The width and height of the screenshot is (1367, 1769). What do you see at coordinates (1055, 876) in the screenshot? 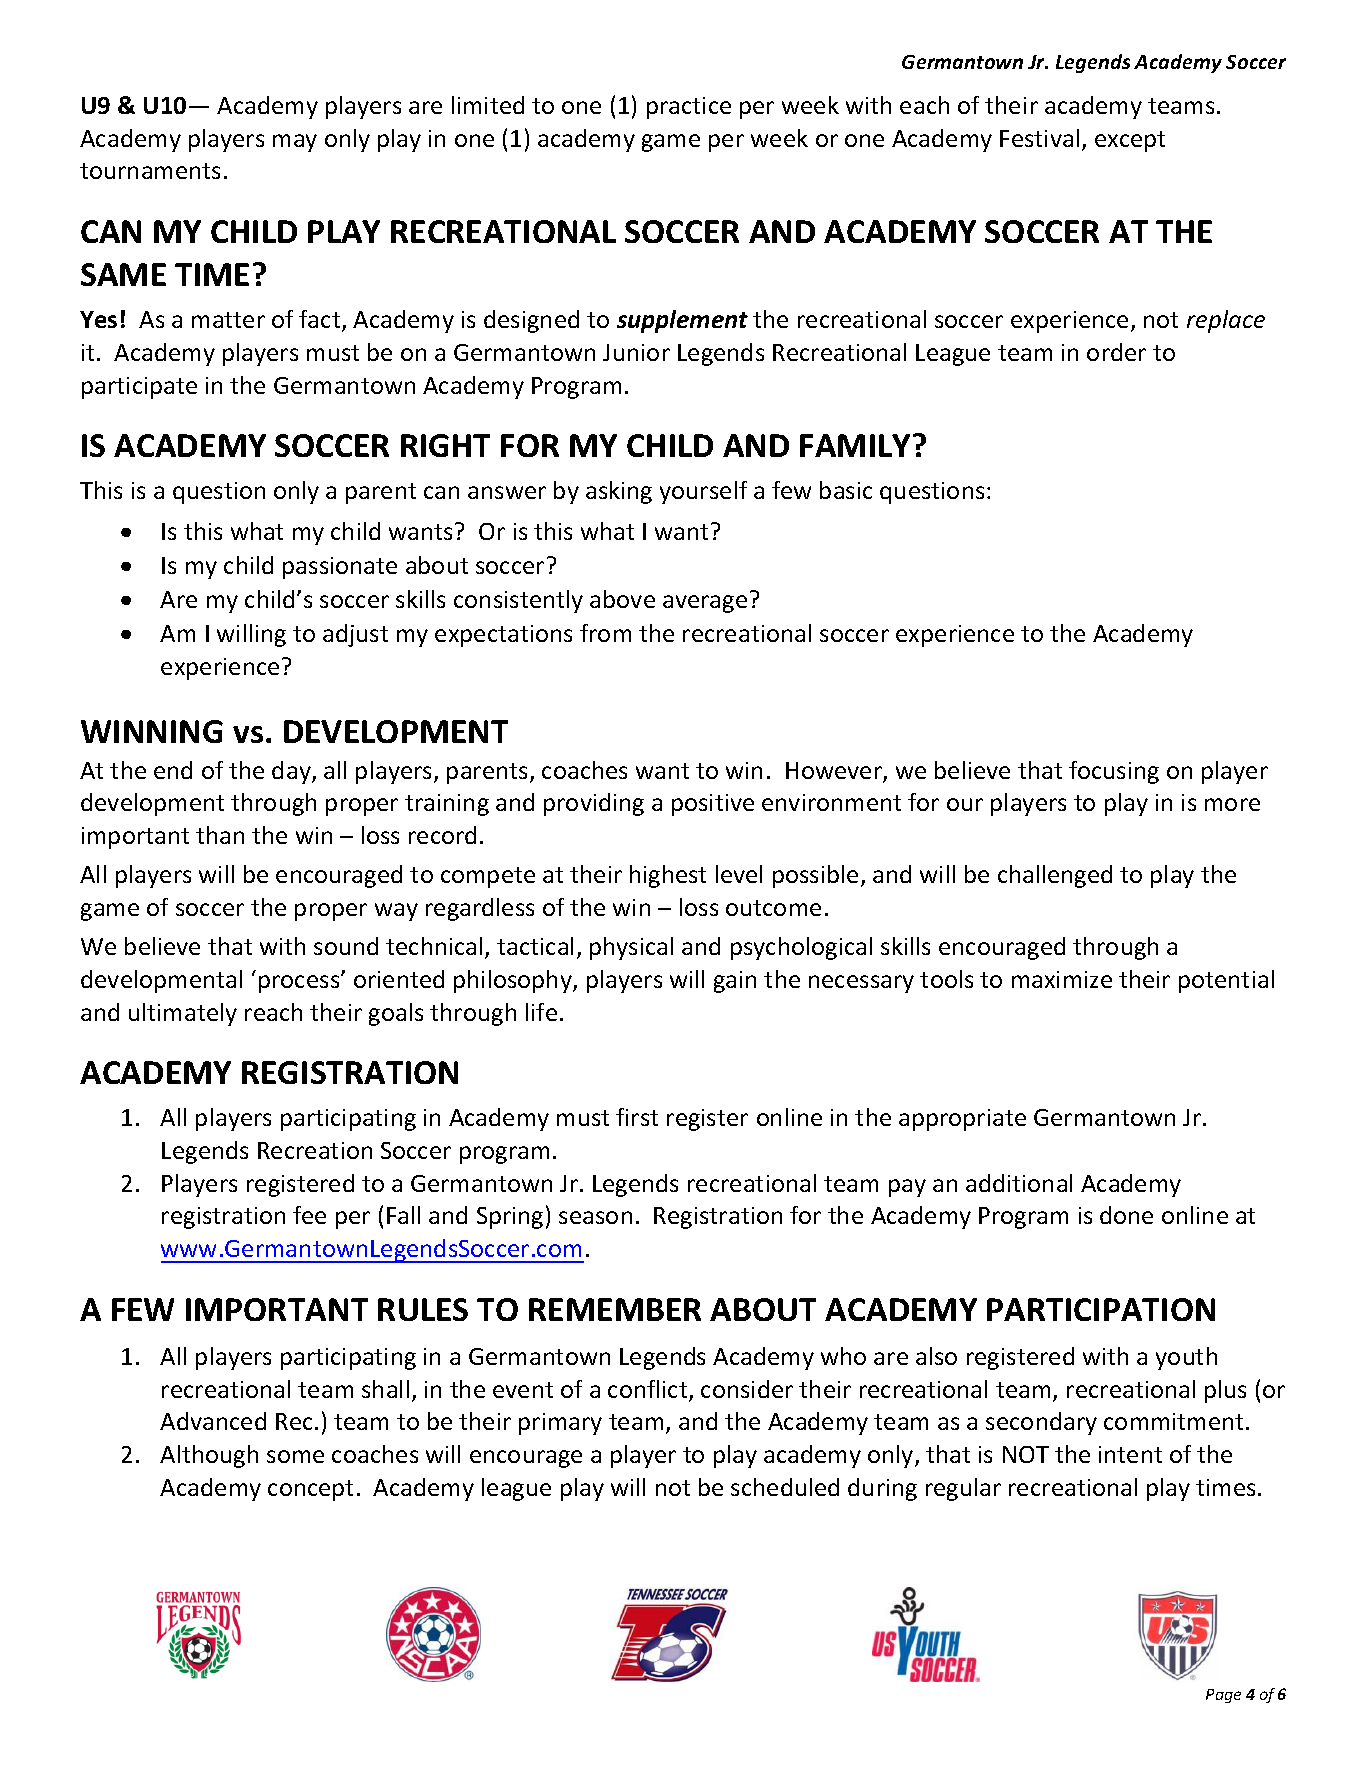
I see `challenged` at bounding box center [1055, 876].
